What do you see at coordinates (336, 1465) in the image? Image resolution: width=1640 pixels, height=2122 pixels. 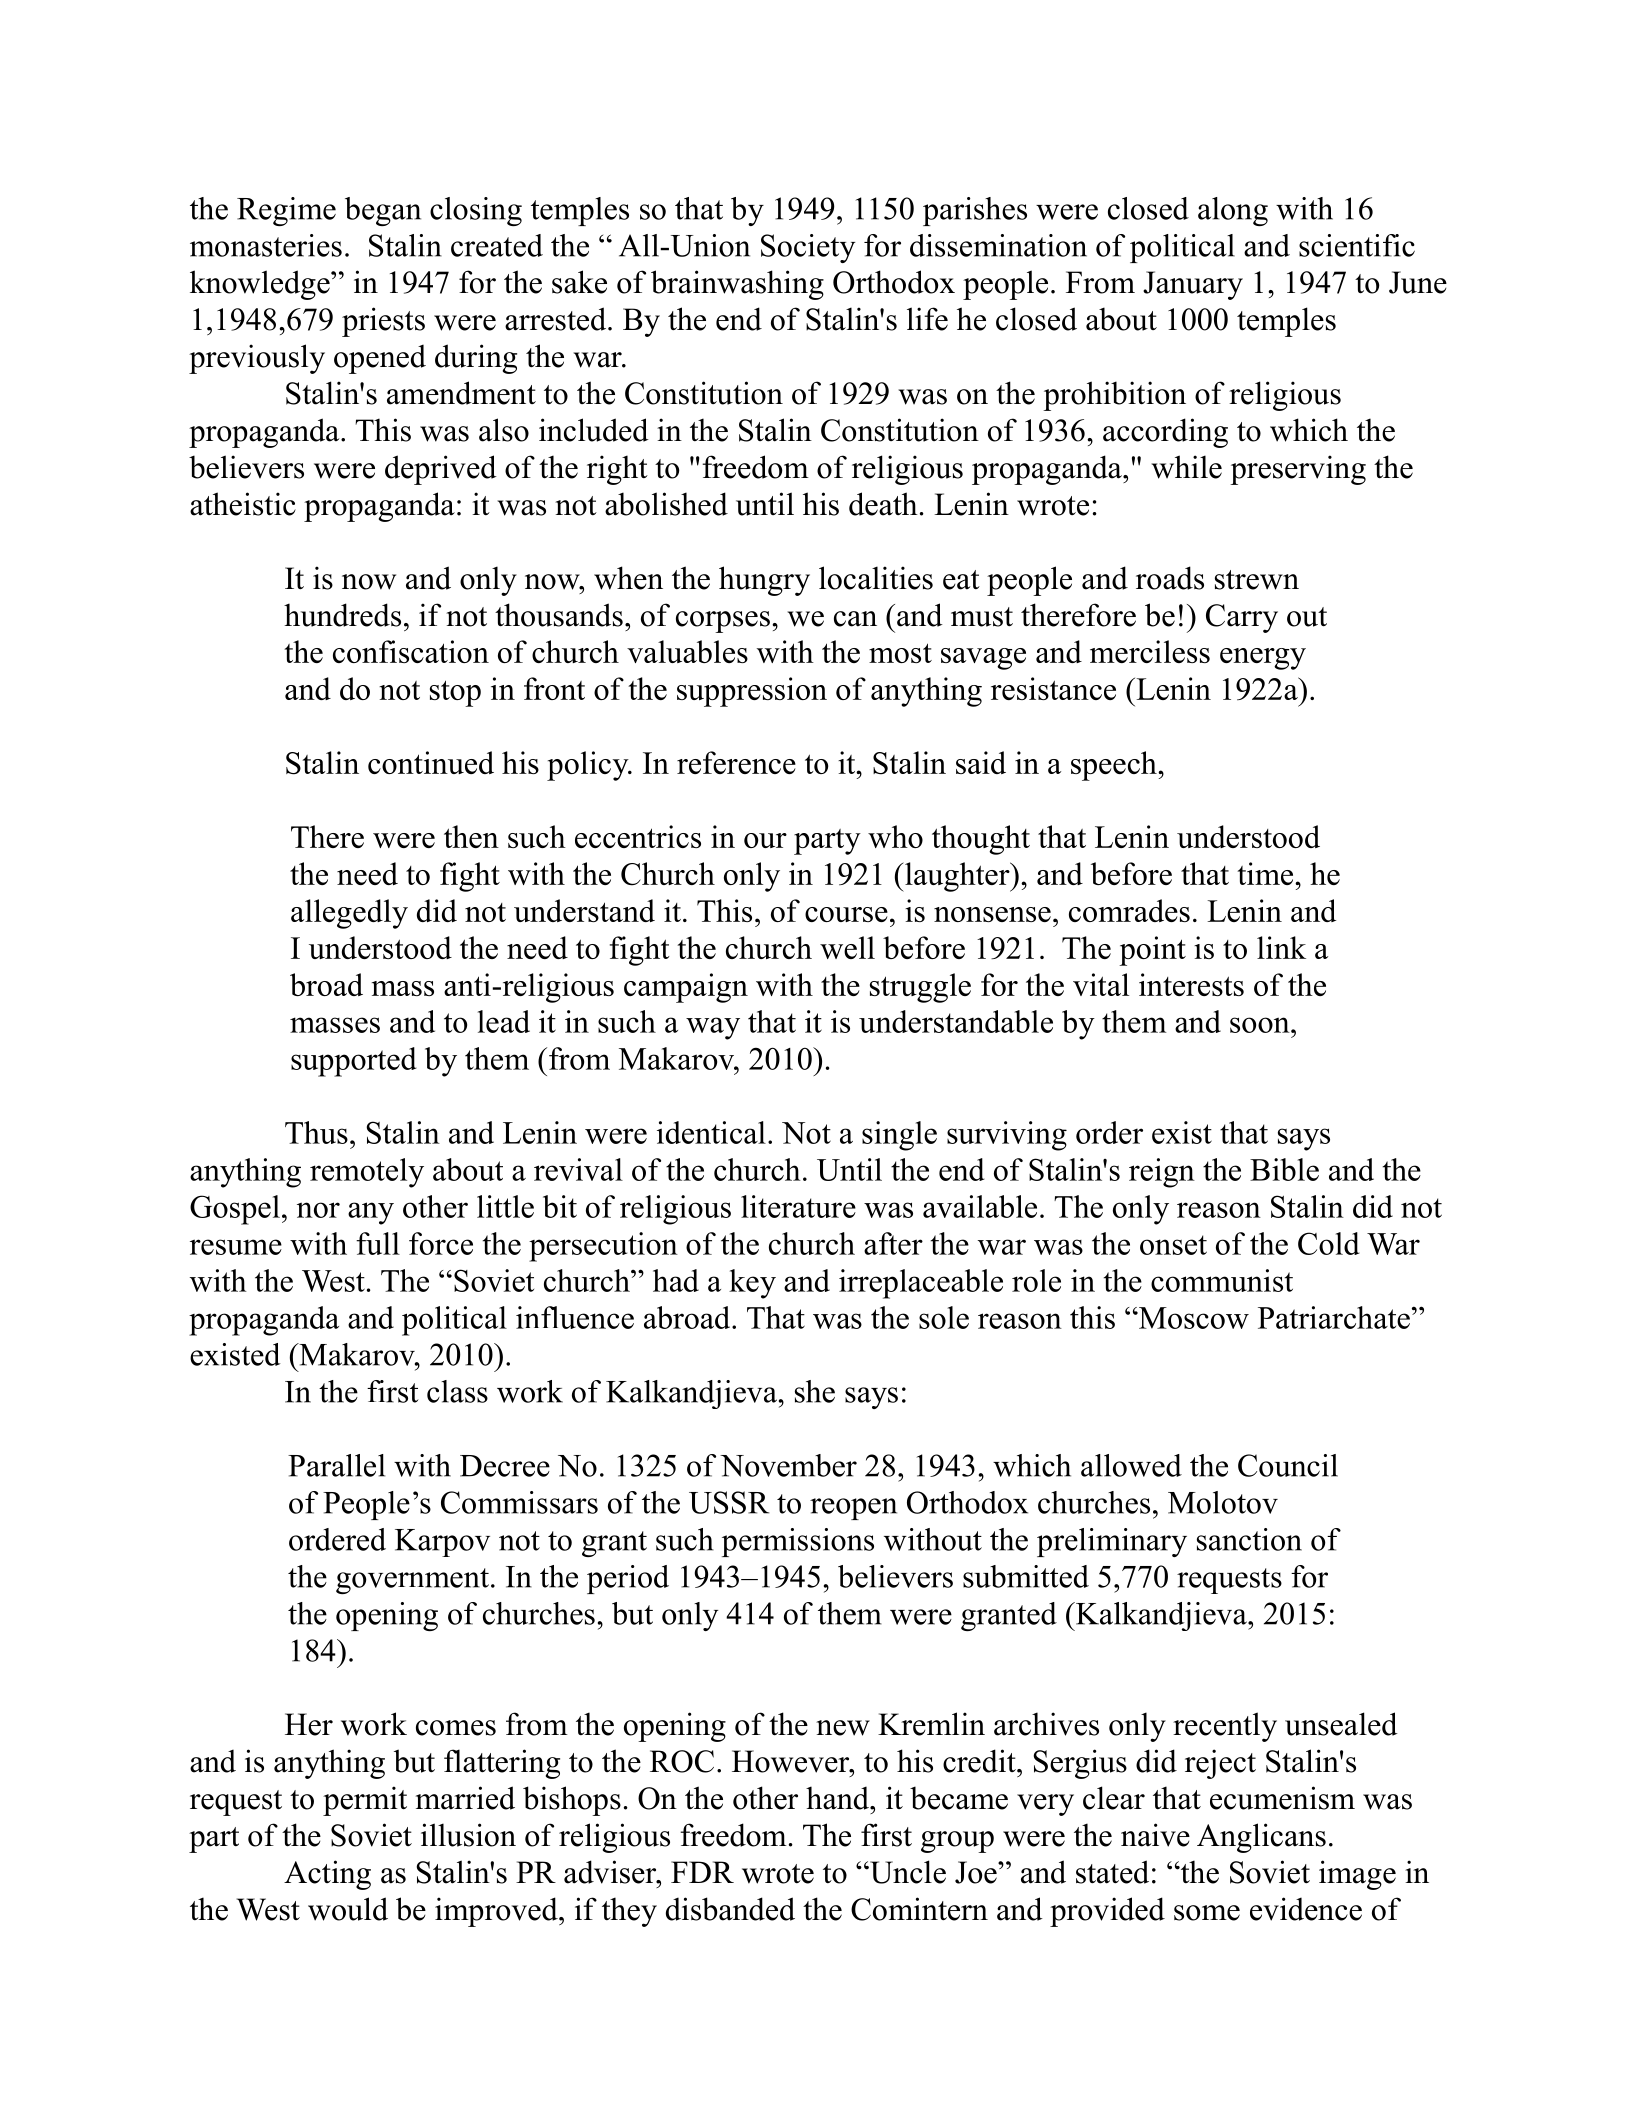 I see `Parallel` at bounding box center [336, 1465].
